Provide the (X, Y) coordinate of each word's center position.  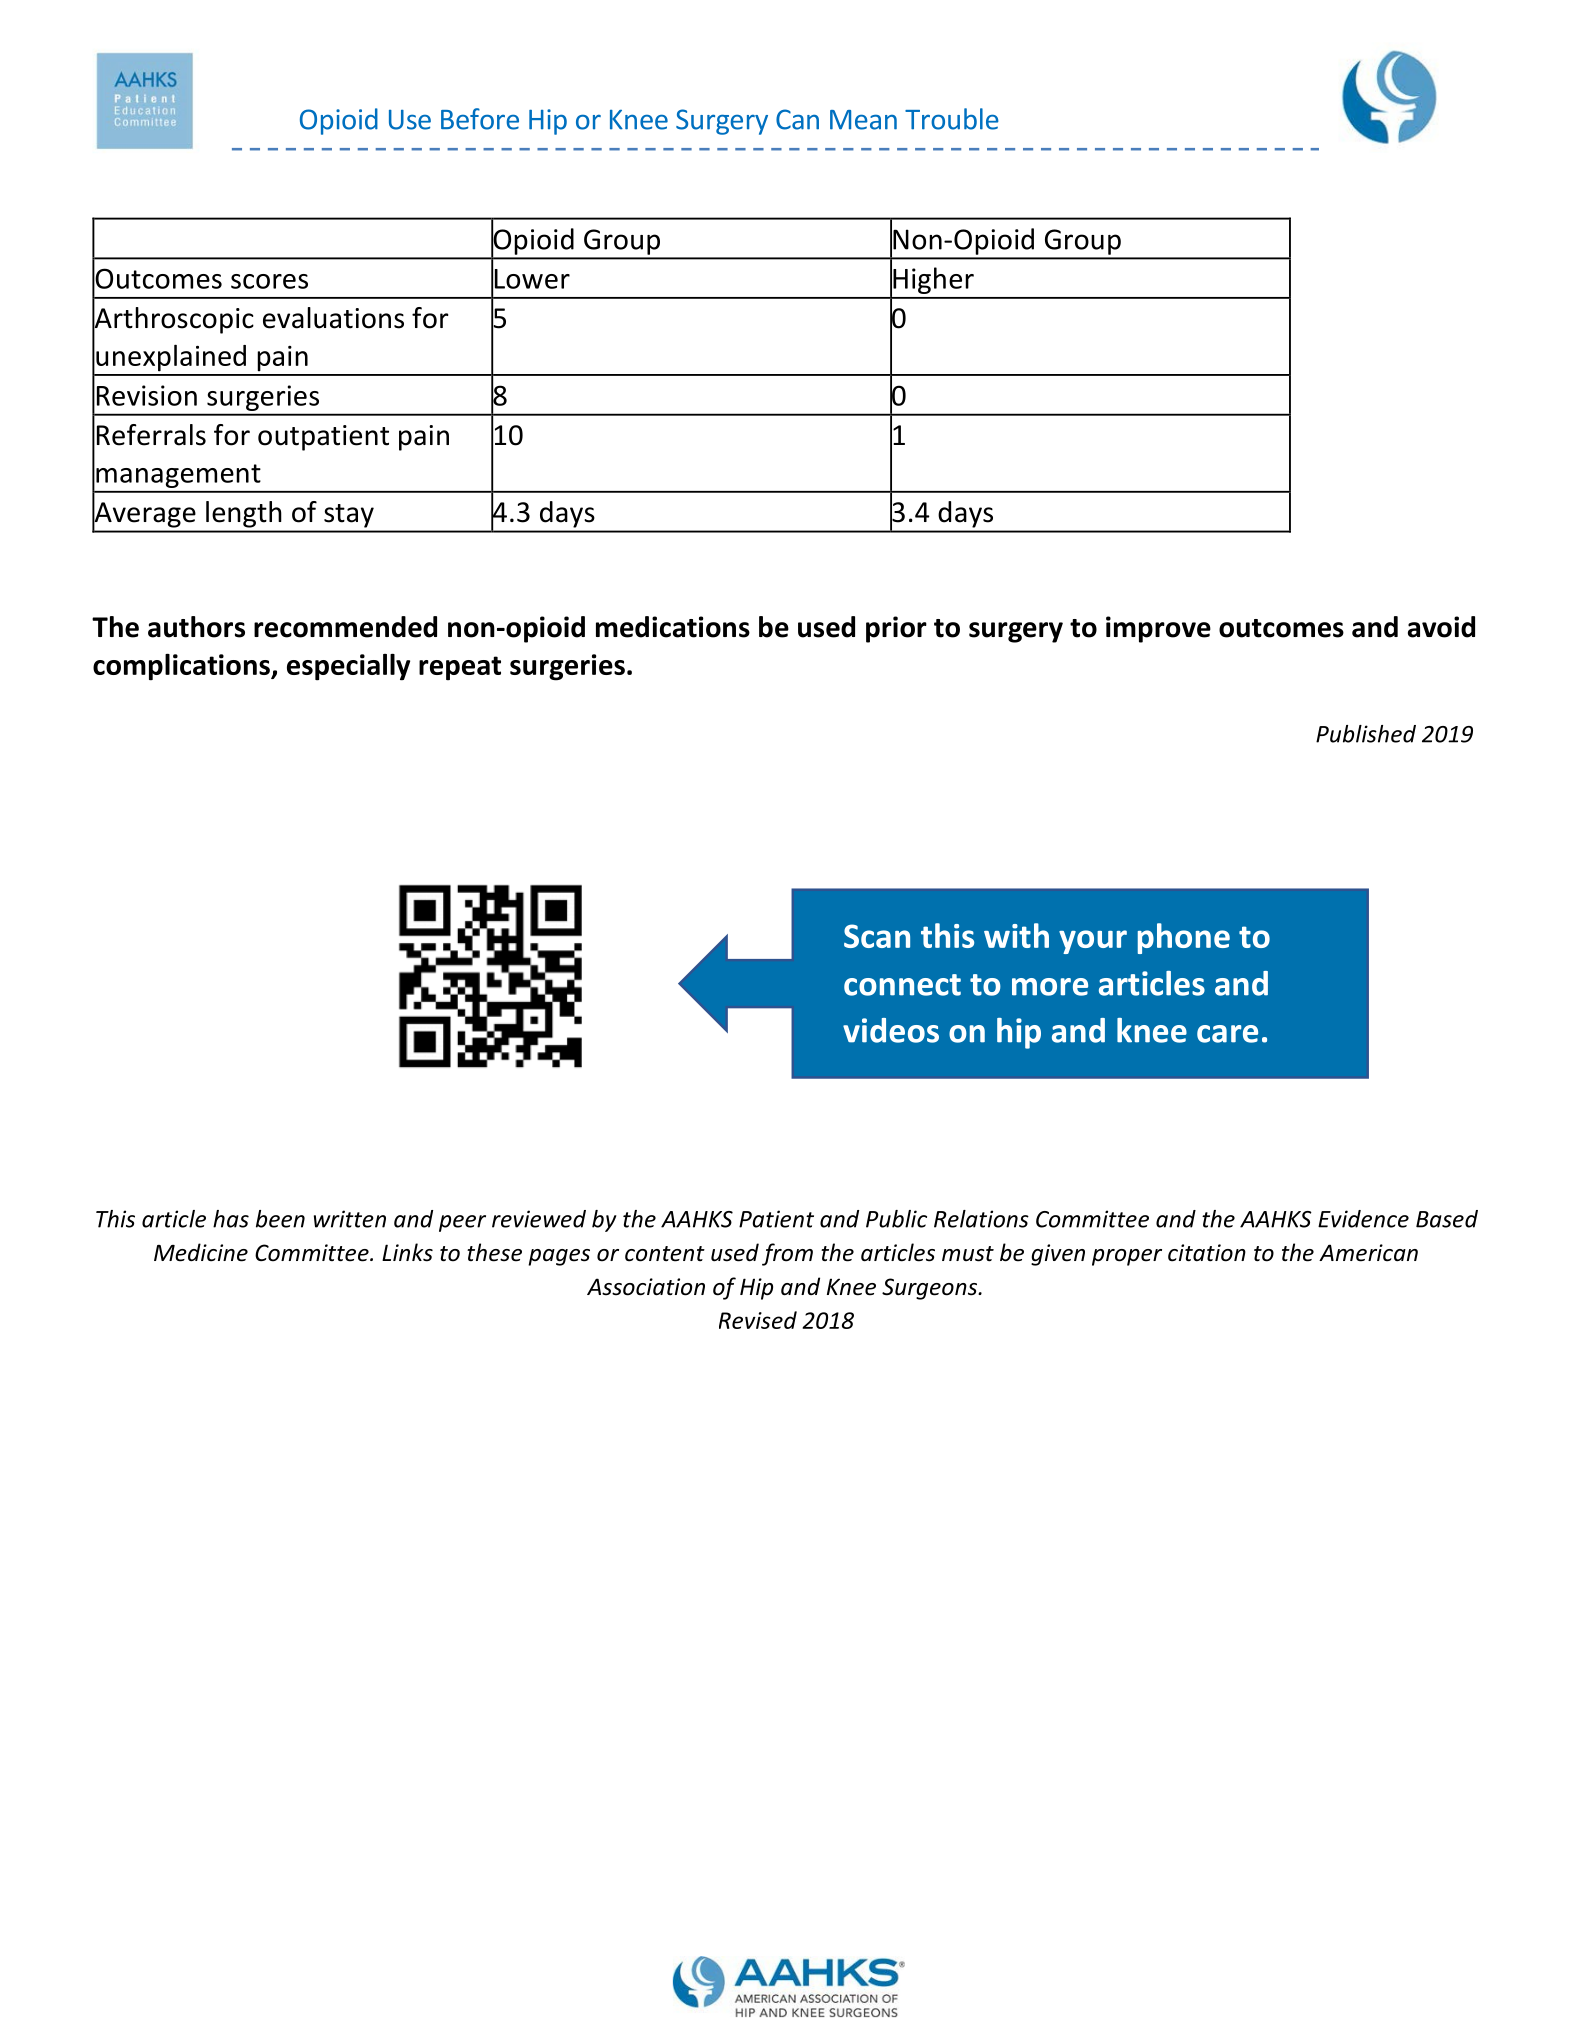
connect (902, 985)
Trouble (952, 119)
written (350, 1219)
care (1227, 1034)
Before (480, 119)
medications (673, 627)
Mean (863, 120)
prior (896, 629)
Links (407, 1252)
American (1368, 1253)
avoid (1441, 627)
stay (349, 516)
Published (1366, 734)
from (787, 1254)
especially (348, 667)
